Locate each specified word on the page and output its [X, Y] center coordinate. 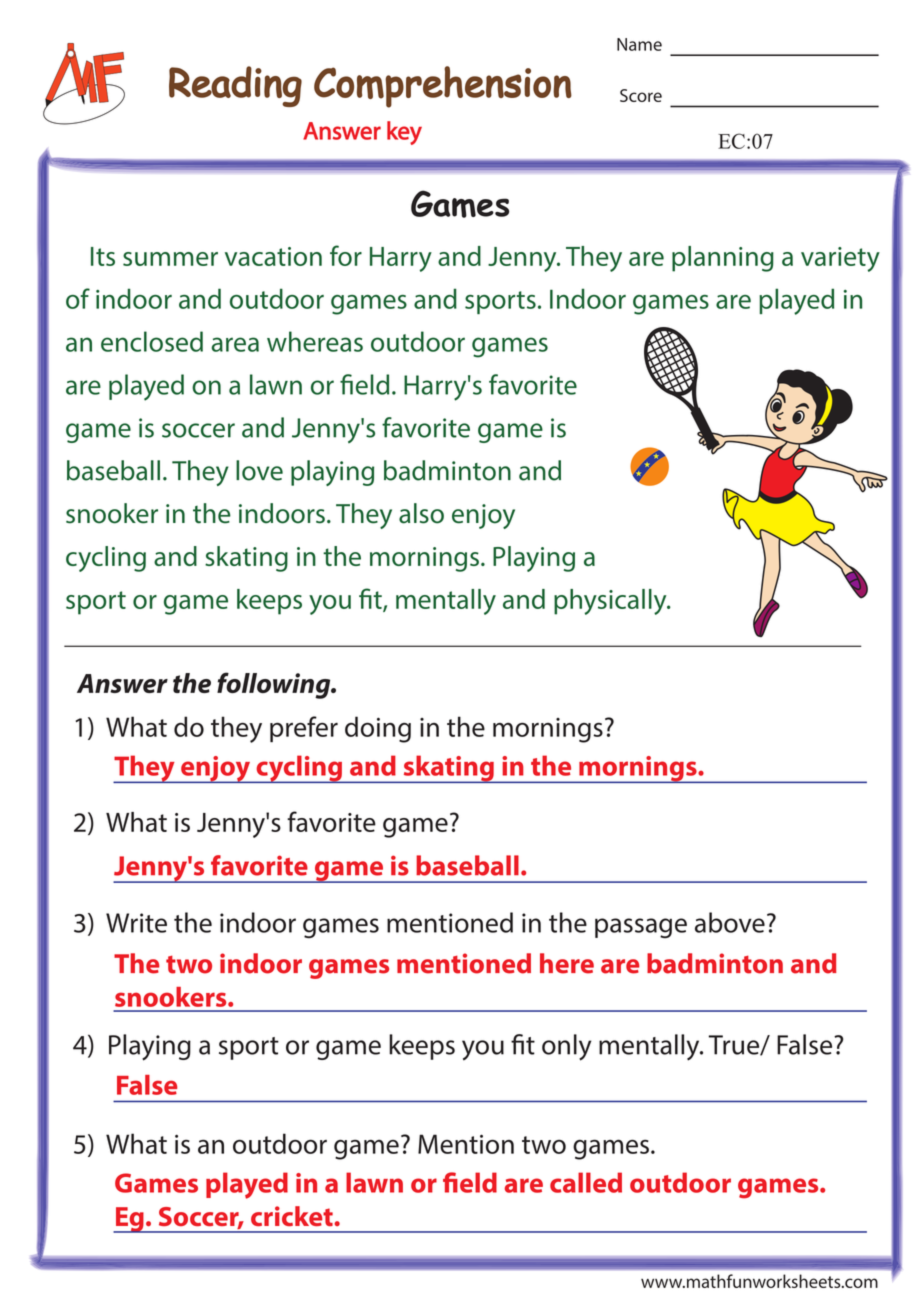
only [566, 1047]
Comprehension [443, 87]
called [586, 1182]
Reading [235, 86]
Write [136, 923]
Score [641, 95]
